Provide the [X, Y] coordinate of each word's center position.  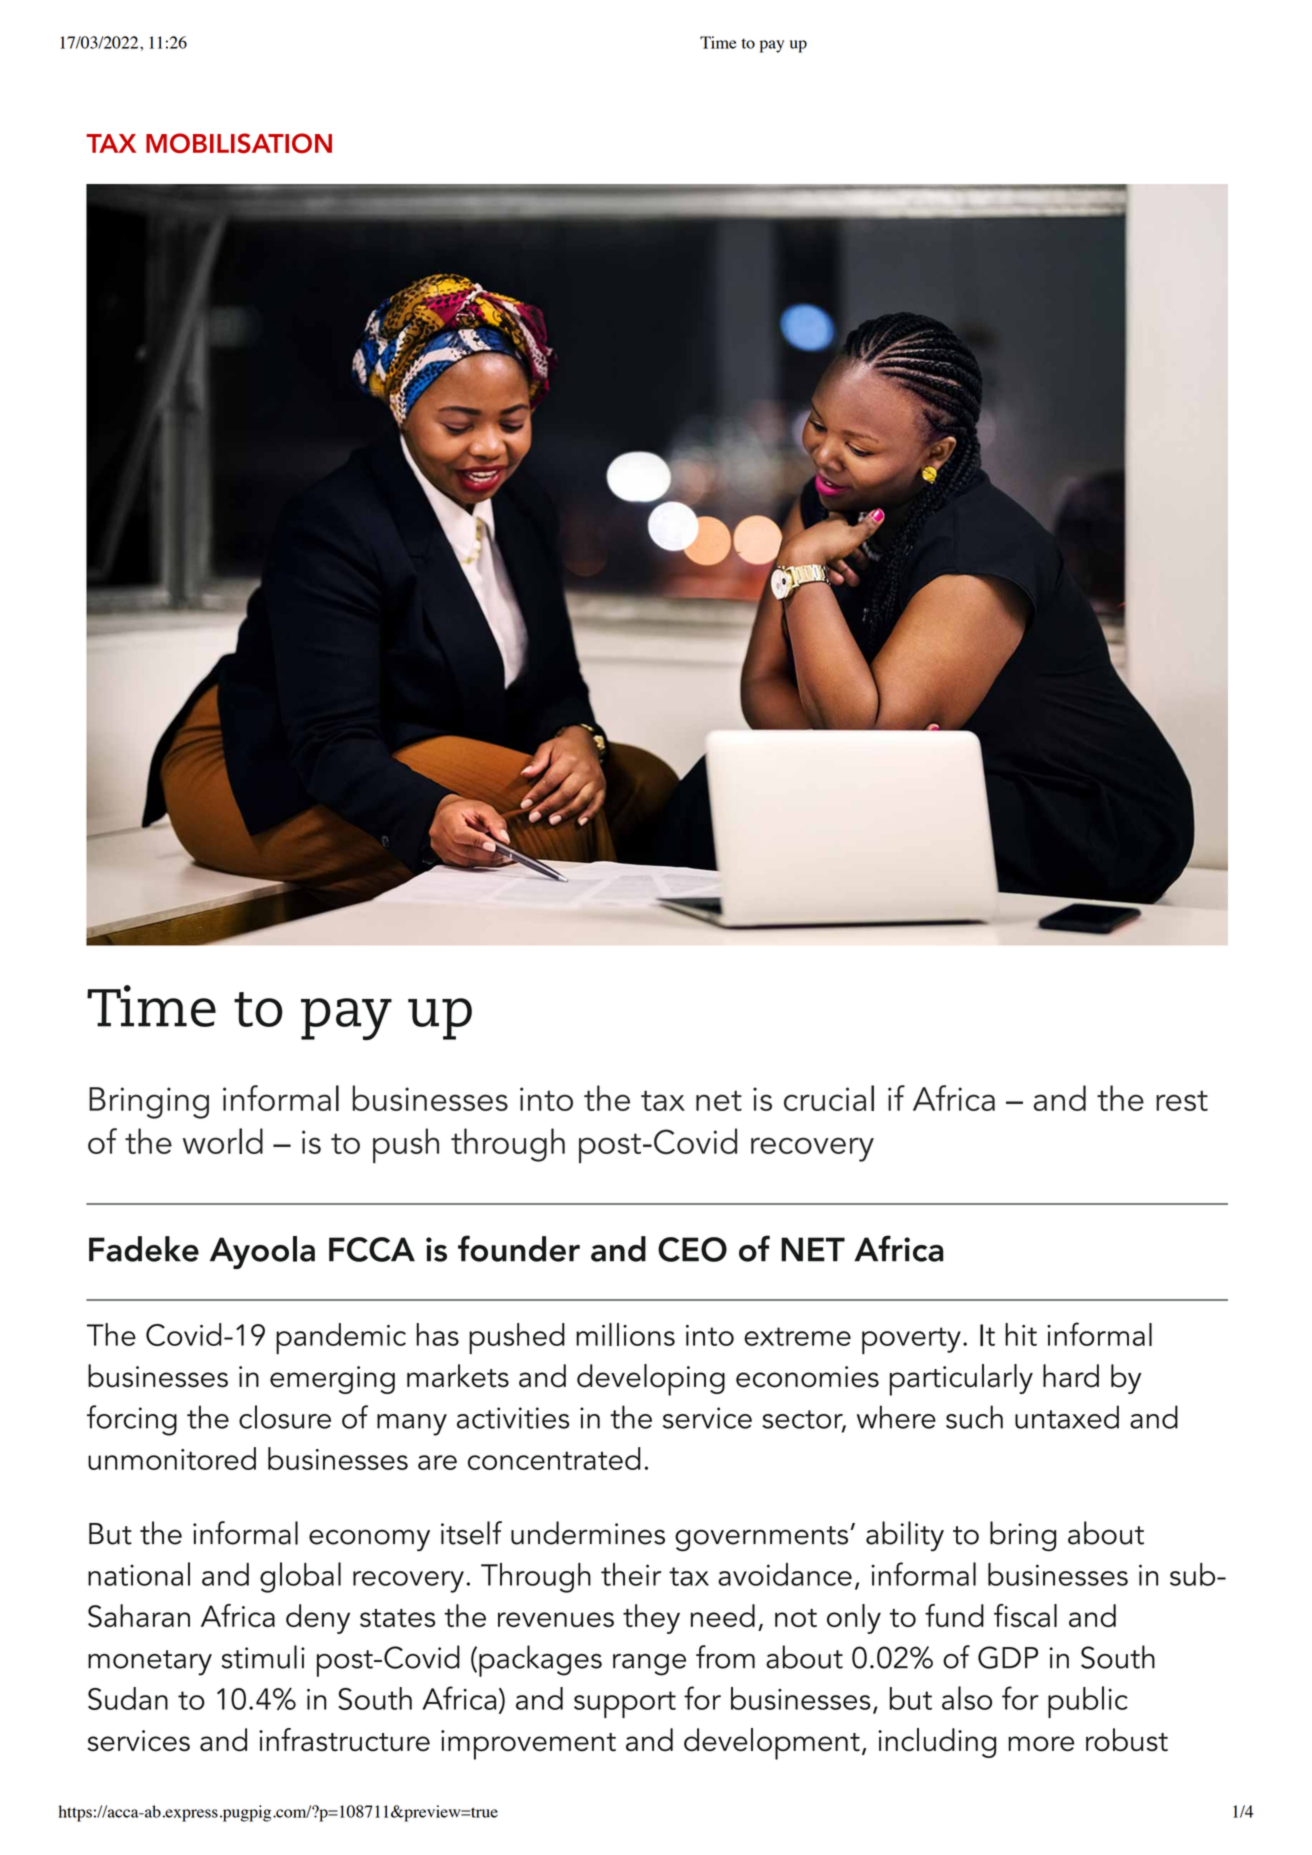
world [222, 1141]
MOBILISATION [239, 143]
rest [1182, 1100]
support [625, 1704]
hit [1021, 1334]
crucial [829, 1098]
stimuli [263, 1657]
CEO [692, 1249]
